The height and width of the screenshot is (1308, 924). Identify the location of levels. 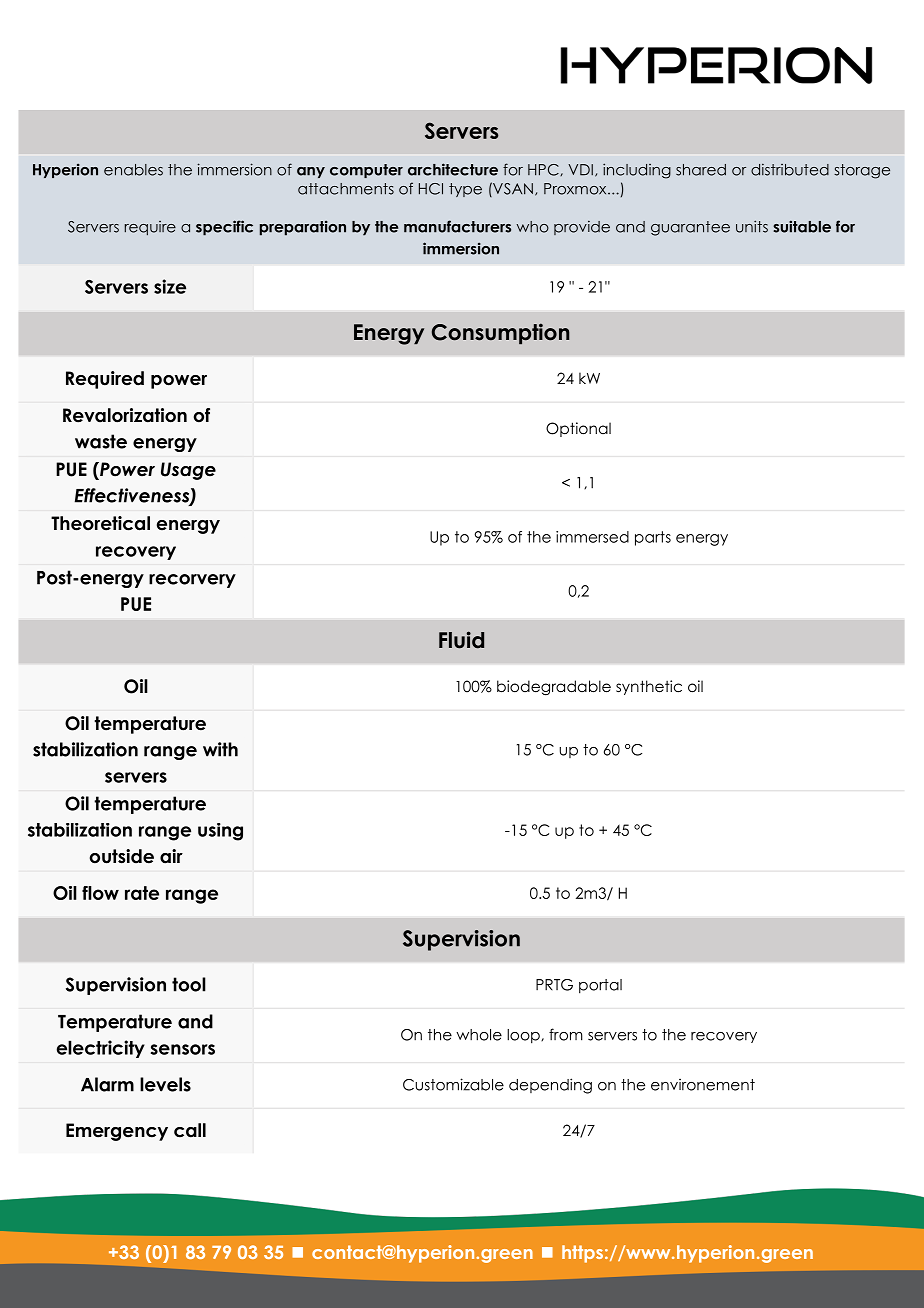
(165, 1084).
